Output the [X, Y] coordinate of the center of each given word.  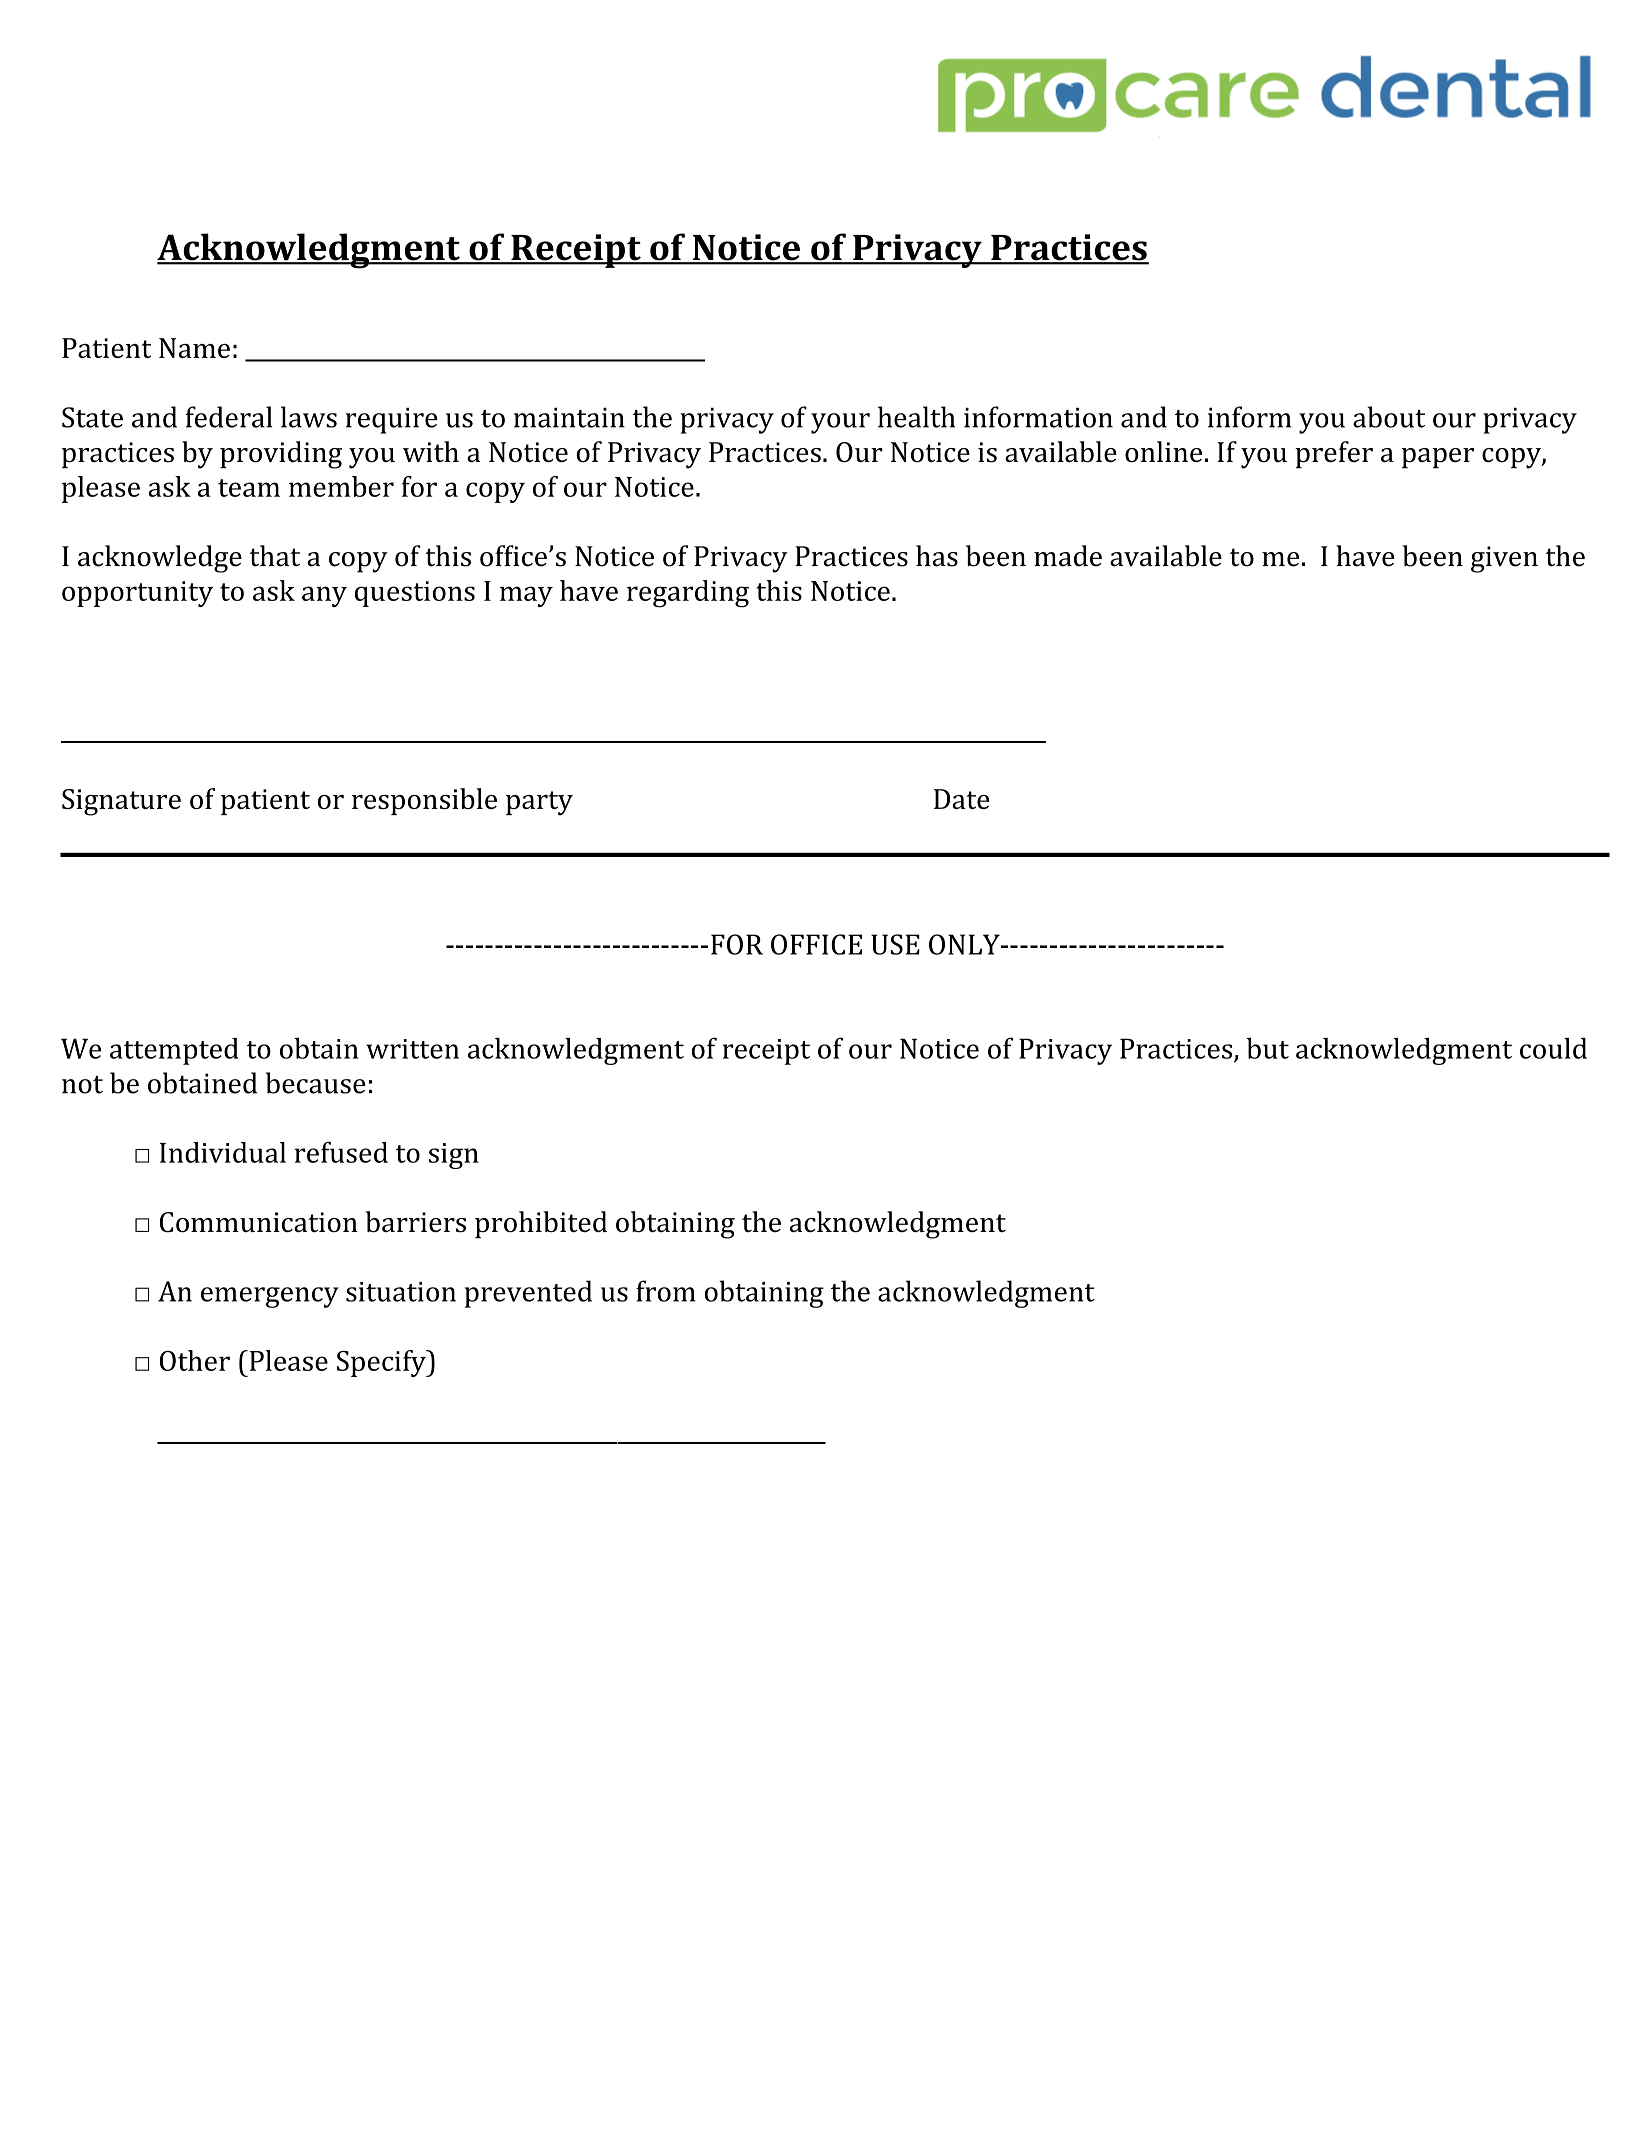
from [666, 1291]
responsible [424, 801]
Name [194, 348]
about [1389, 417]
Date [962, 799]
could [1553, 1048]
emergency [270, 1297]
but [1268, 1048]
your [840, 423]
